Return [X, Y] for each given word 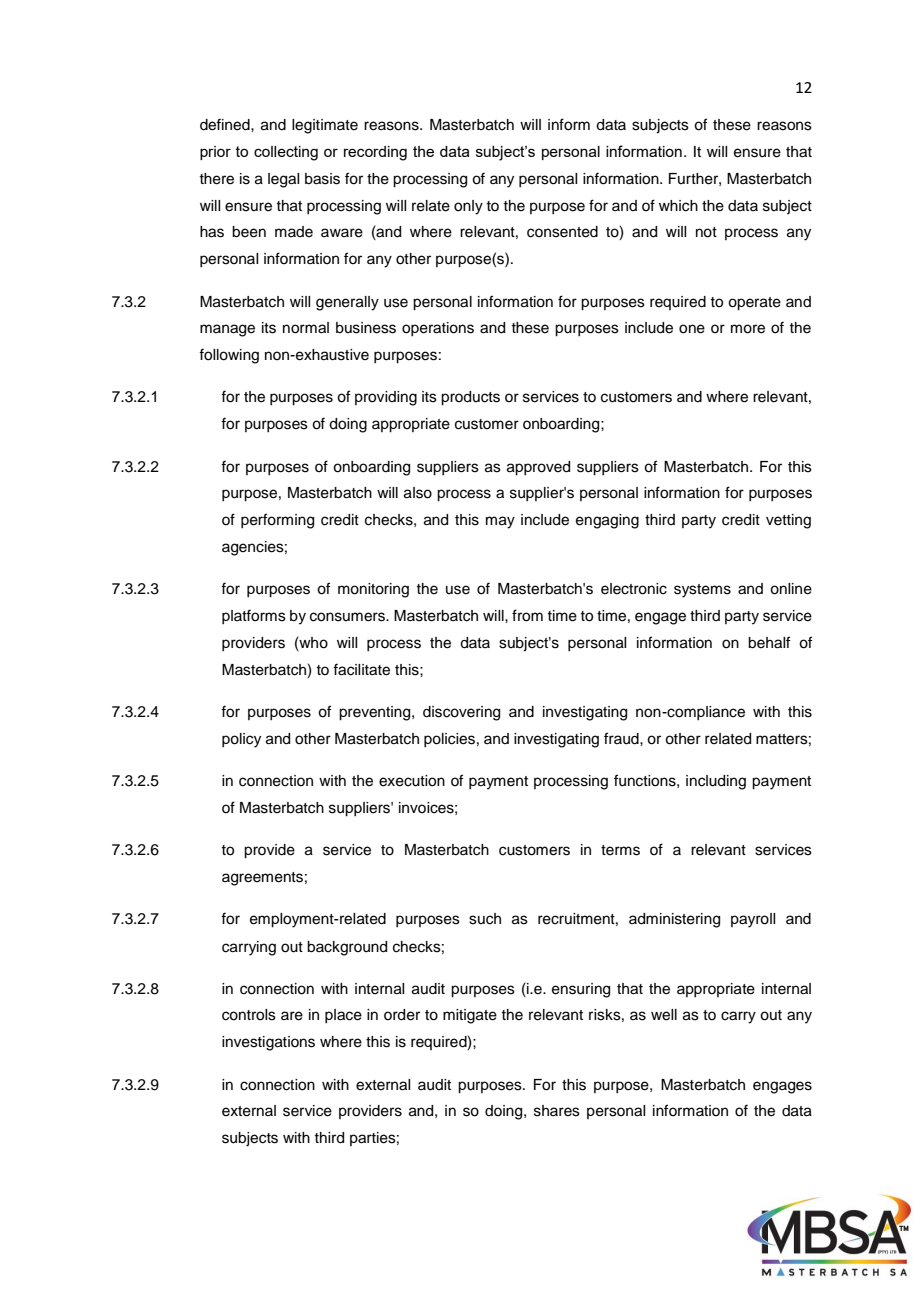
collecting [286, 153]
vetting [788, 521]
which [678, 206]
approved [538, 468]
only [468, 207]
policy [241, 740]
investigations [268, 1043]
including [716, 782]
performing [277, 521]
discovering [461, 713]
